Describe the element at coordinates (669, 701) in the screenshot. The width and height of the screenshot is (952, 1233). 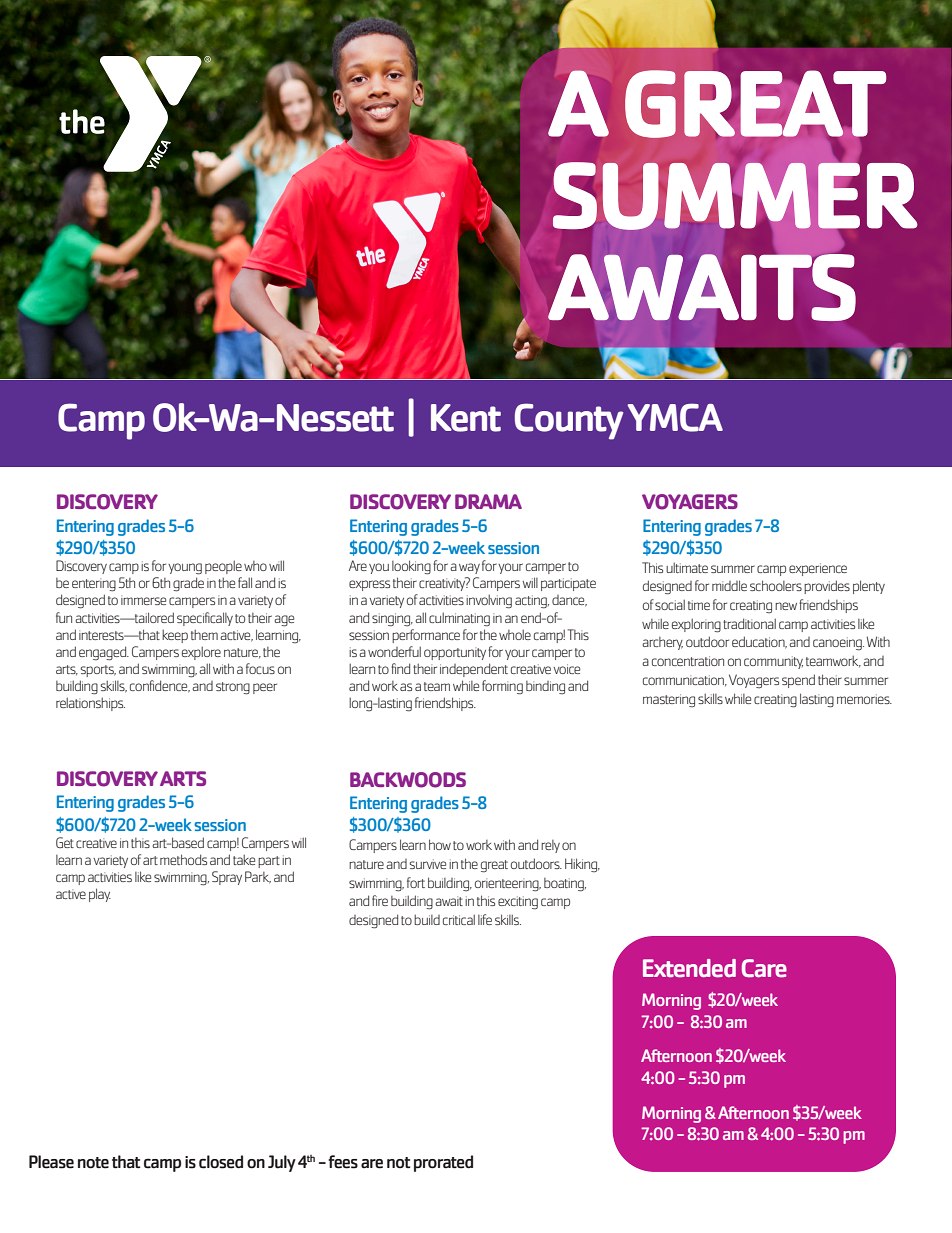
I see `mastering` at that location.
